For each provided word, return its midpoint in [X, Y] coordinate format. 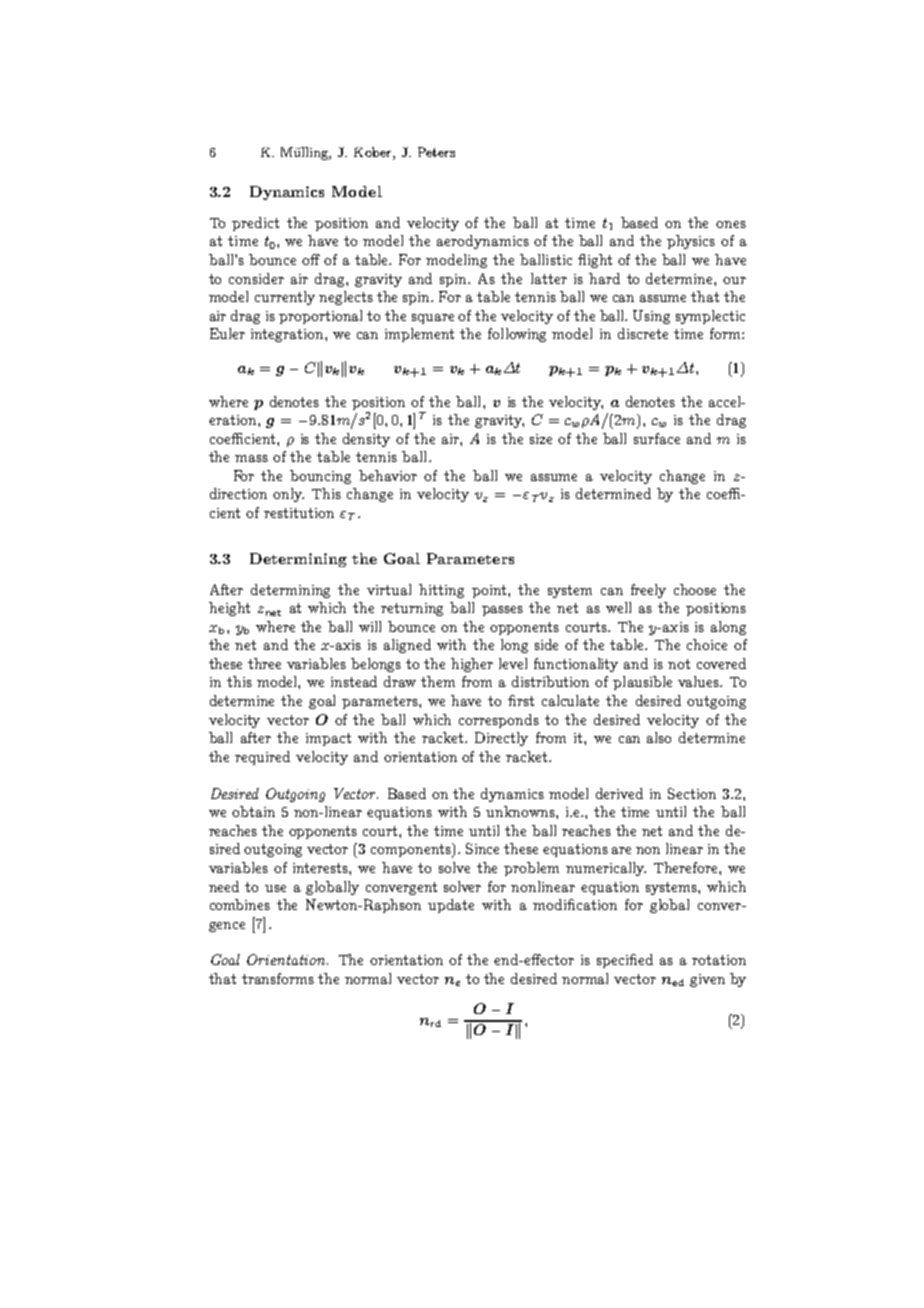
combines [240, 904]
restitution [299, 513]
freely [648, 591]
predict [255, 224]
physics [691, 242]
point [490, 591]
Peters [436, 152]
